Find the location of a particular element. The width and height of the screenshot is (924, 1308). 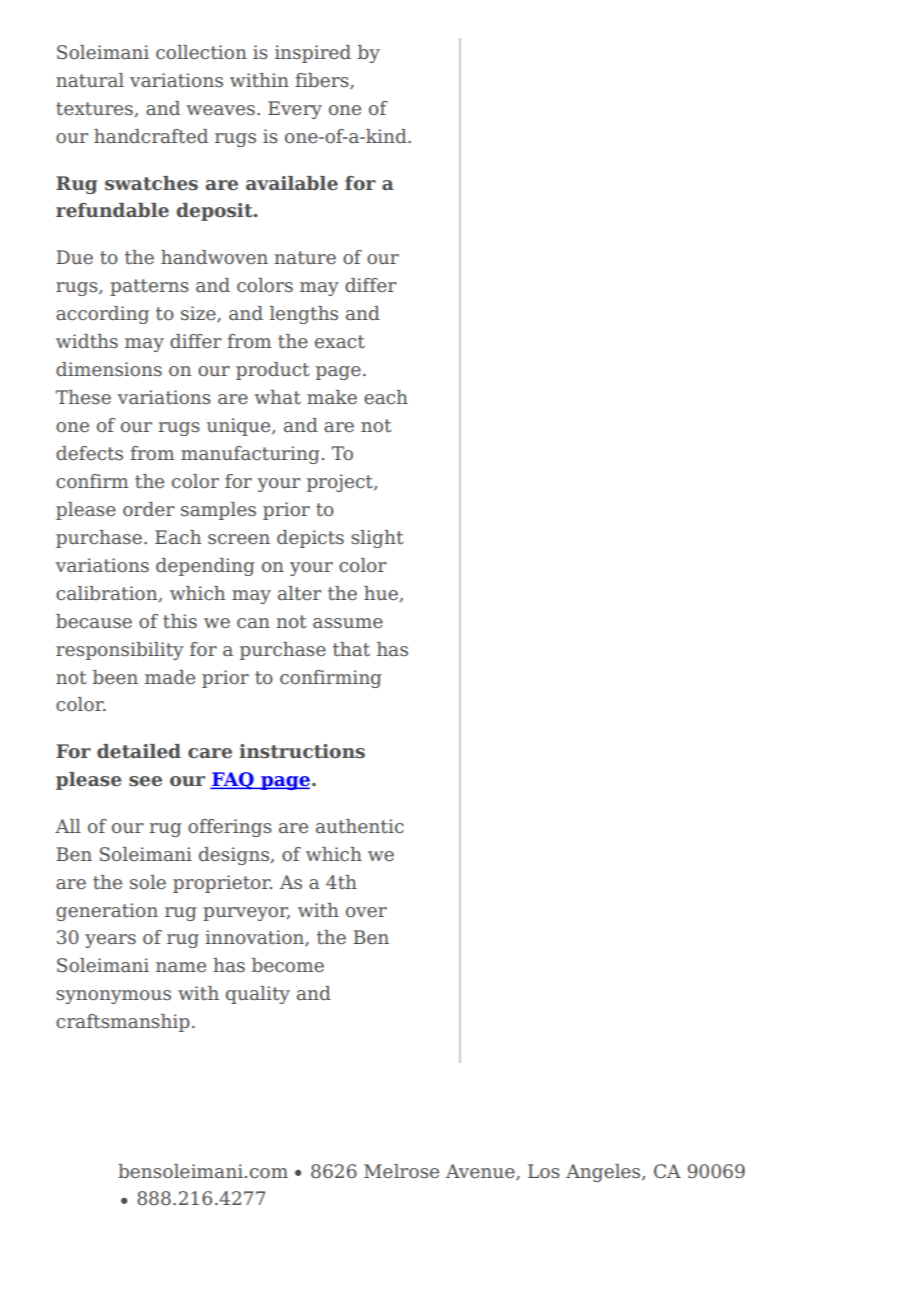

slight is located at coordinates (377, 539).
